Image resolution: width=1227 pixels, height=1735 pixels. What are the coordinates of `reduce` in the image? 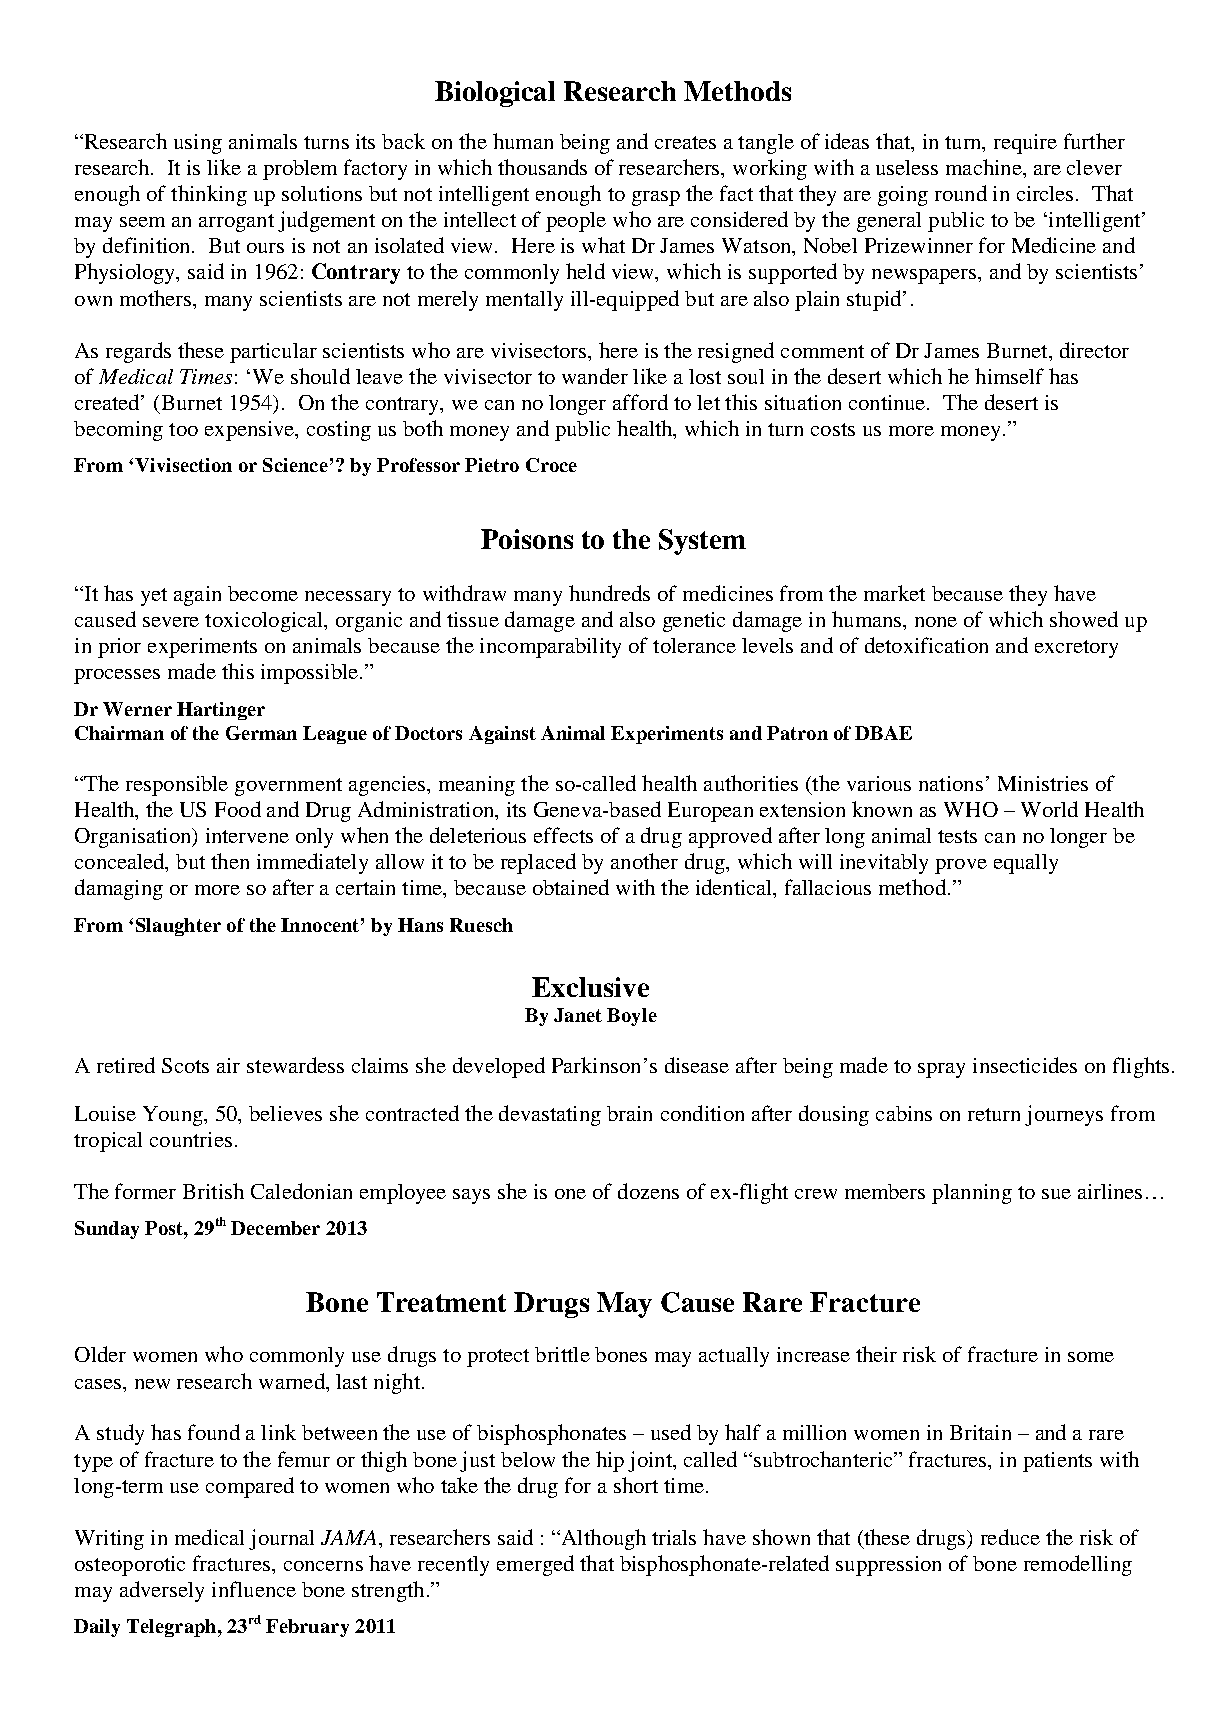 It's located at (1010, 1537).
